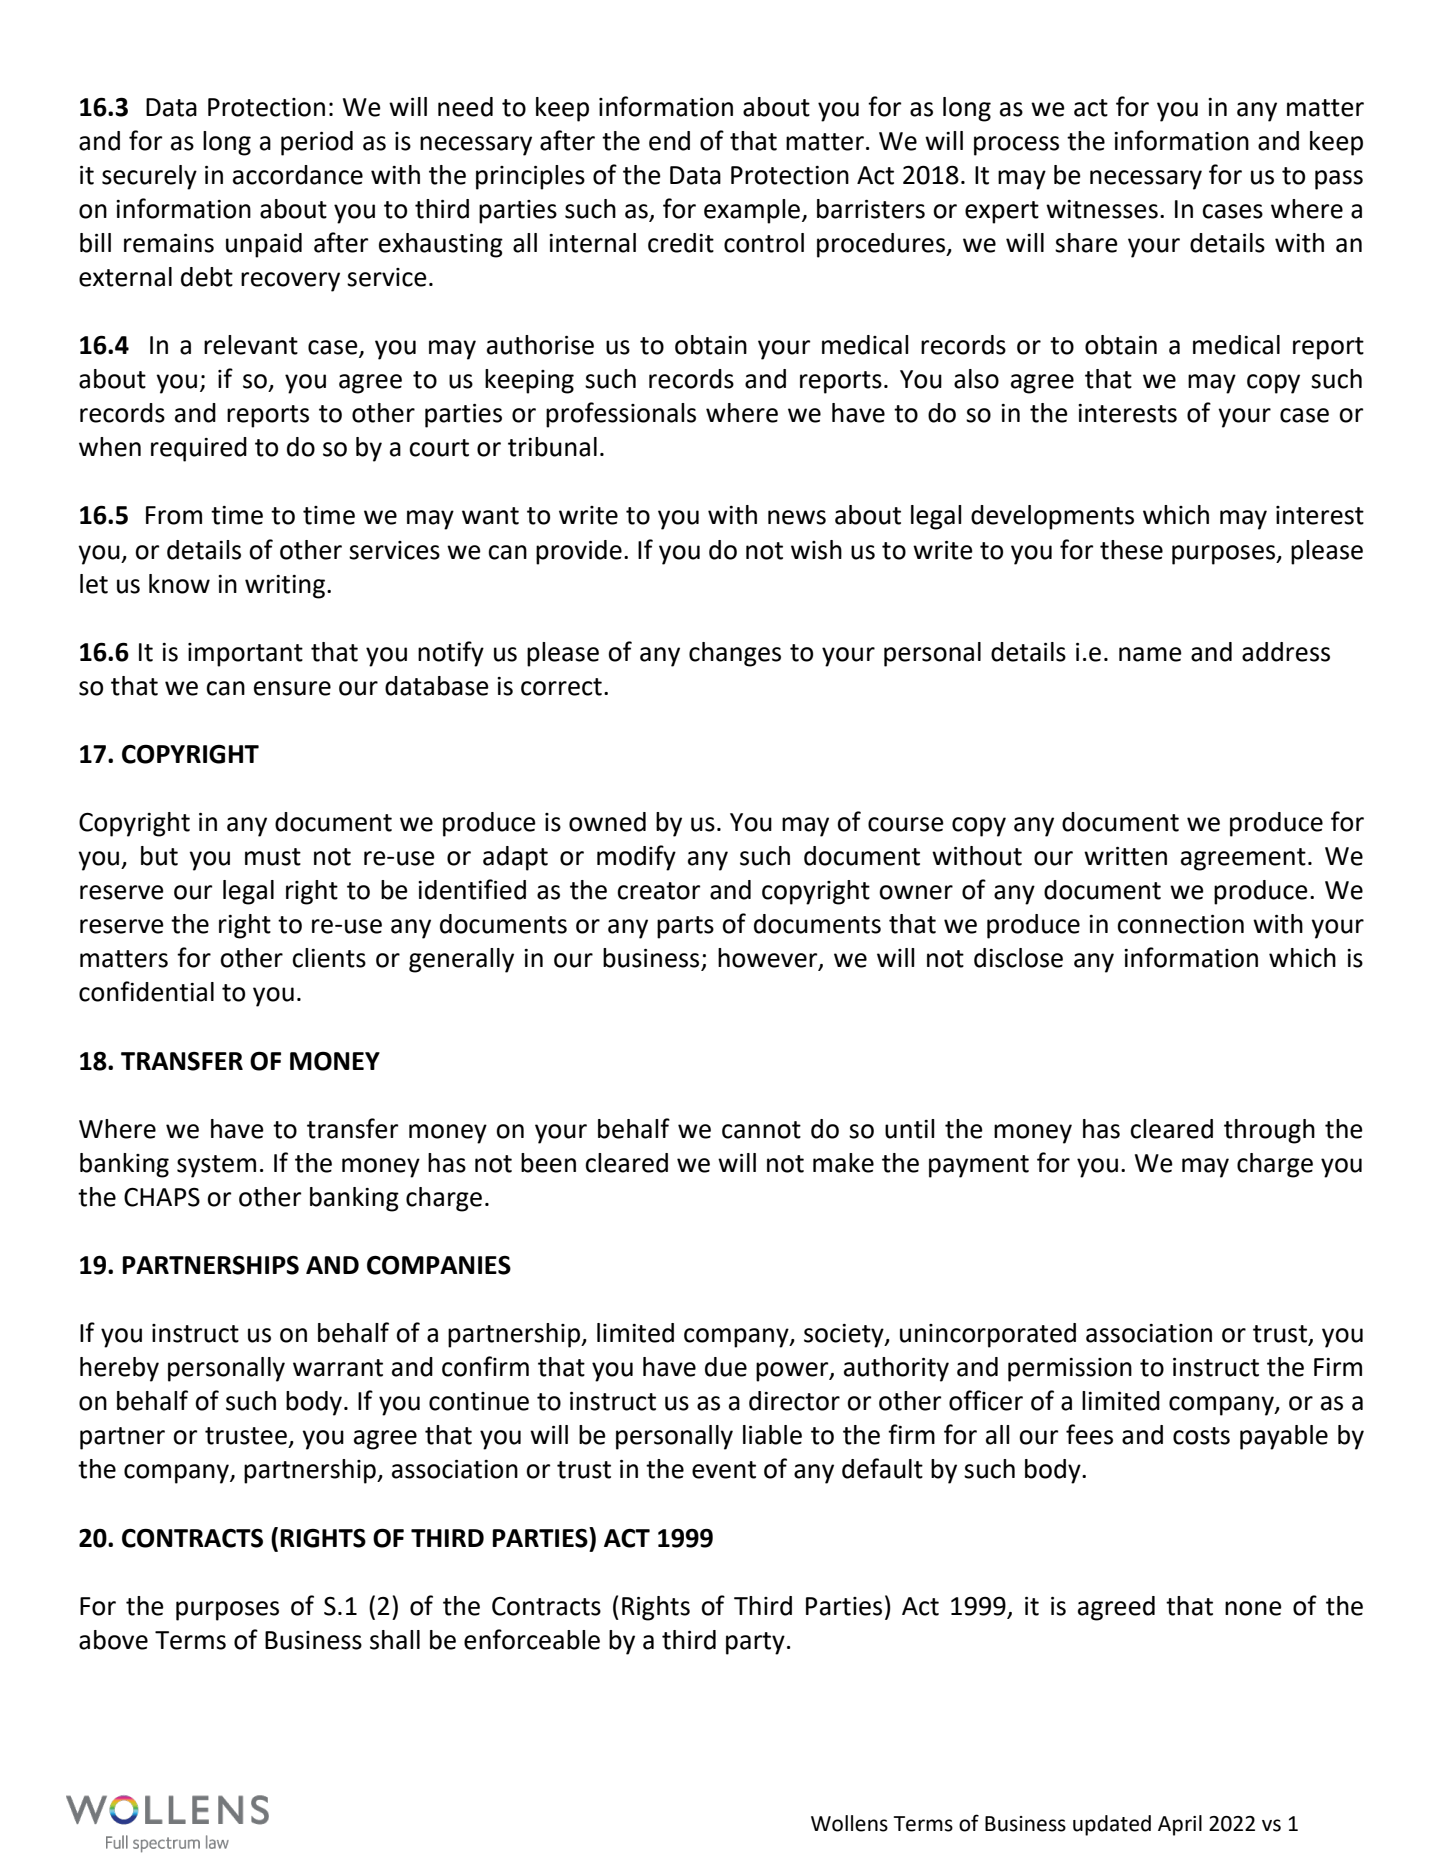 The height and width of the image is (1874, 1448). I want to click on clients, so click(329, 958).
